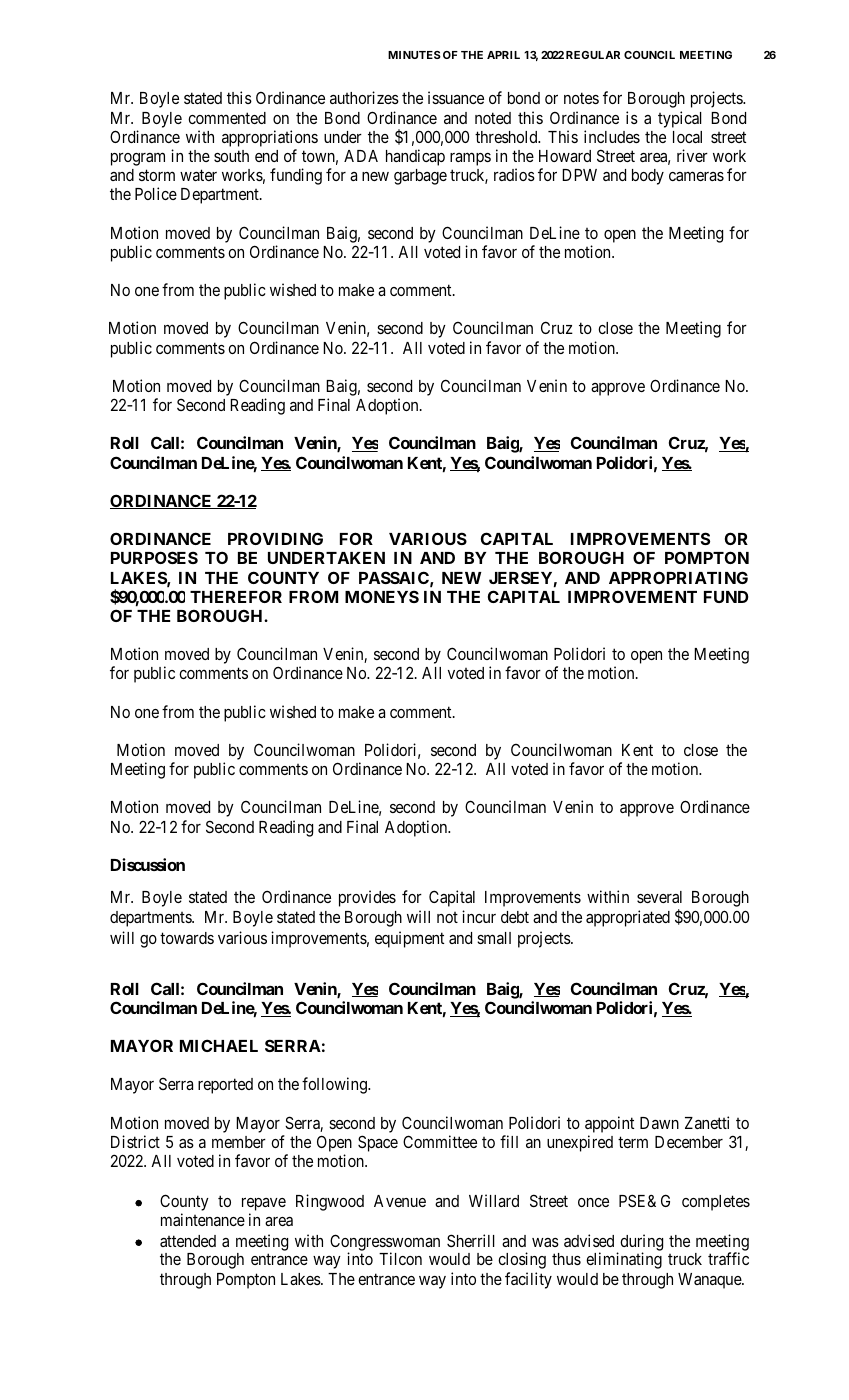 Image resolution: width=849 pixels, height=1400 pixels. What do you see at coordinates (409, 939) in the page?
I see `equipment` at bounding box center [409, 939].
